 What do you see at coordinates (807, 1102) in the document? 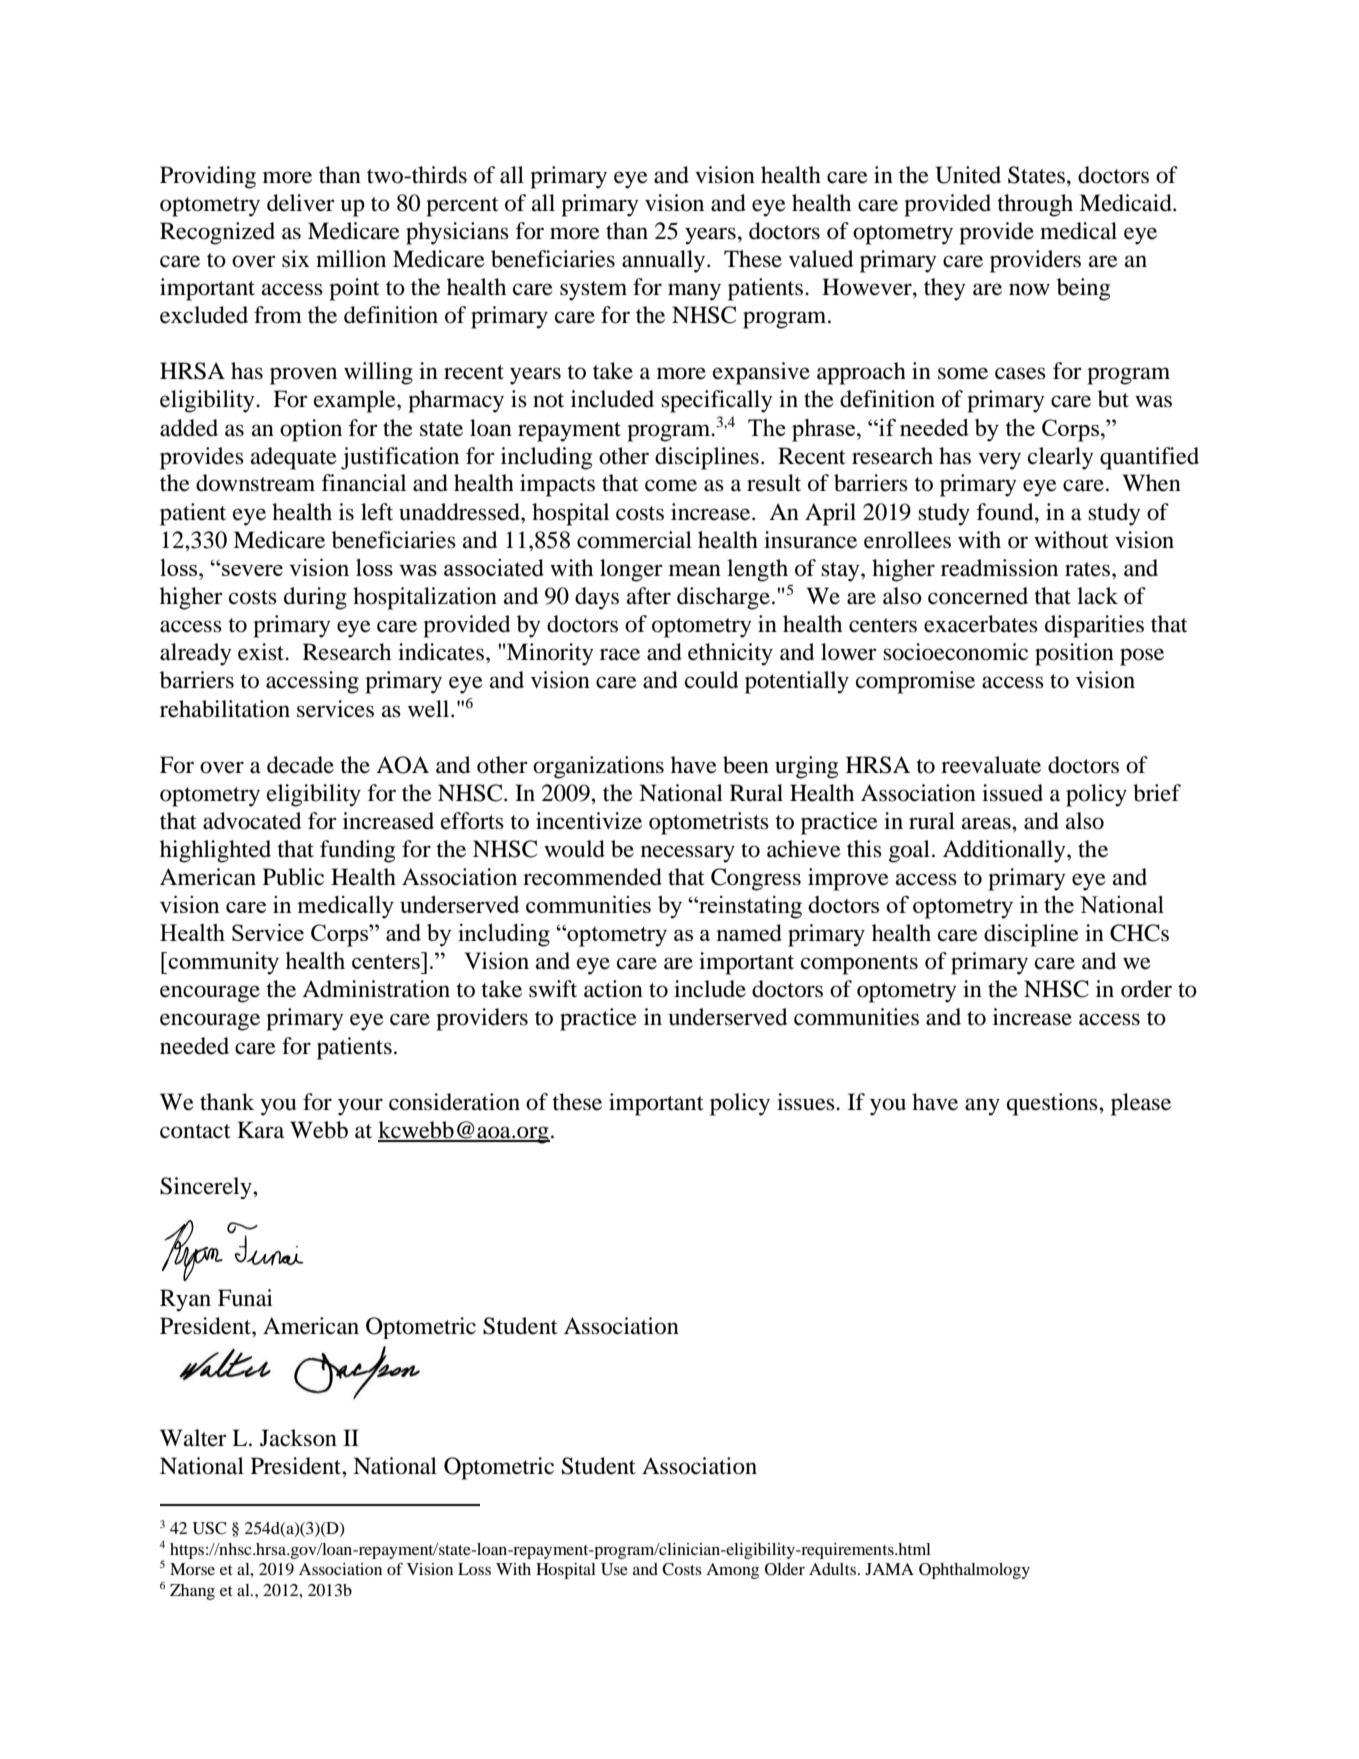
I see `issues` at bounding box center [807, 1102].
